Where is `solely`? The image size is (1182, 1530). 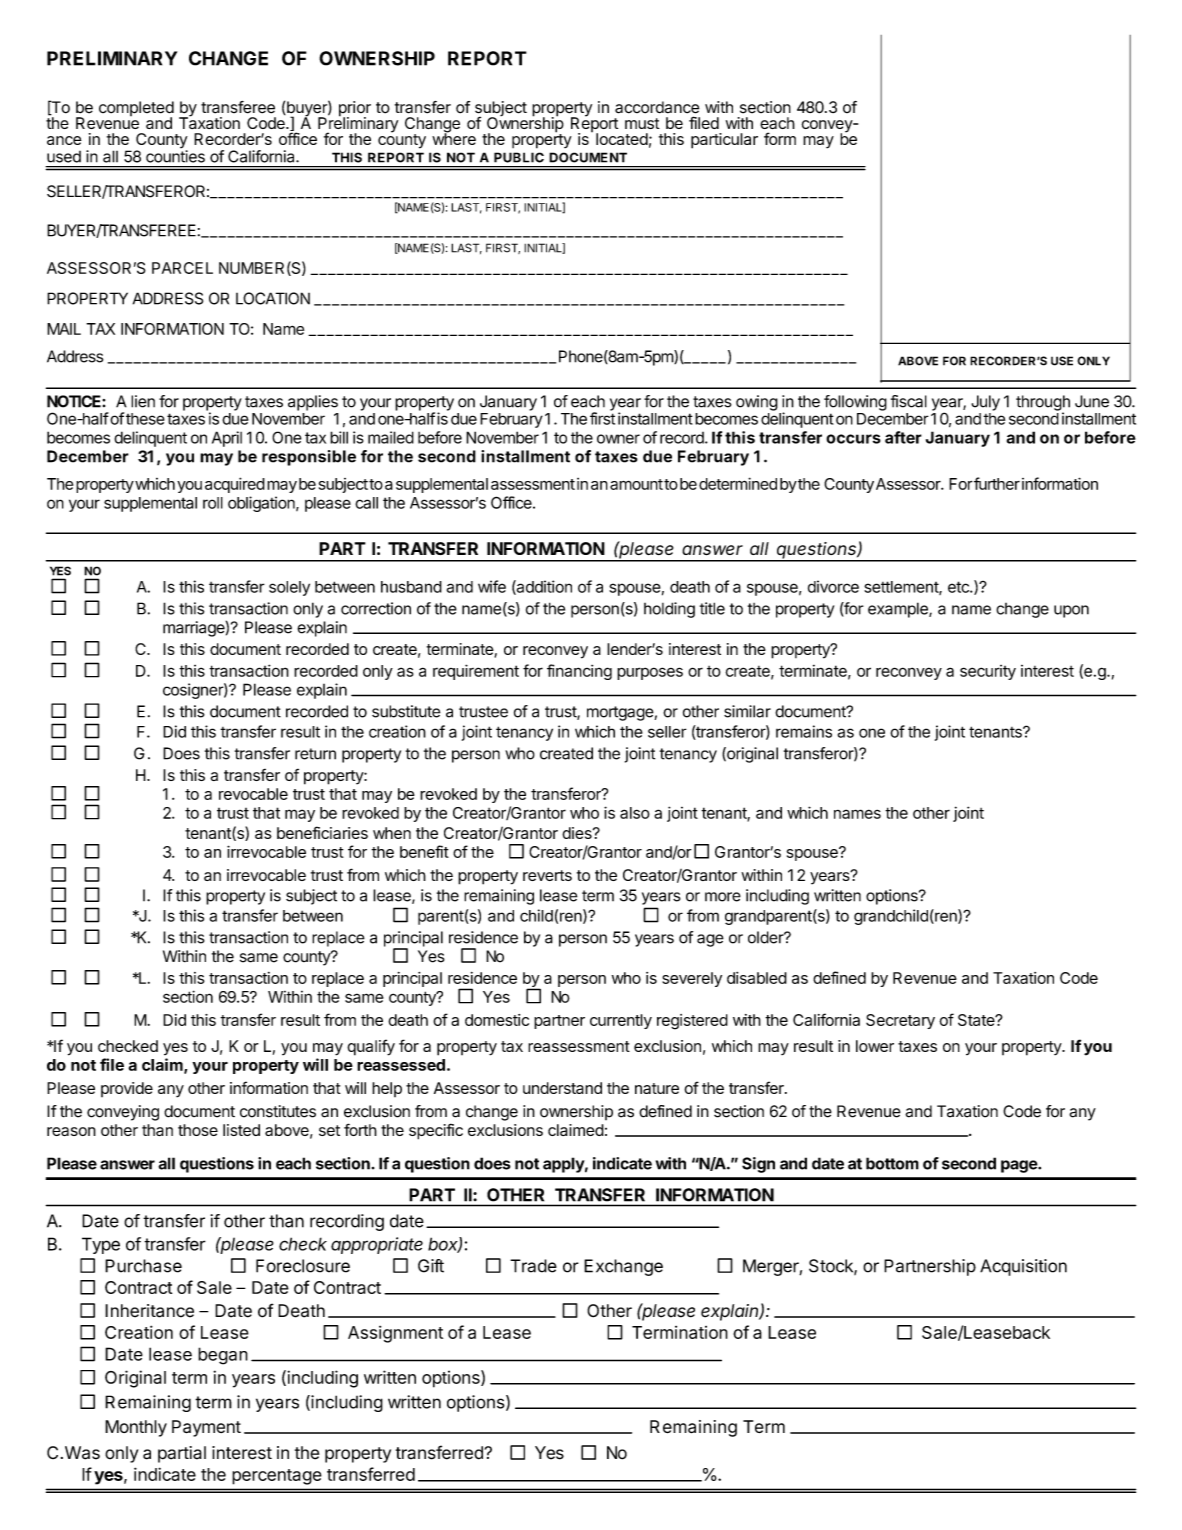
solely is located at coordinates (289, 588).
